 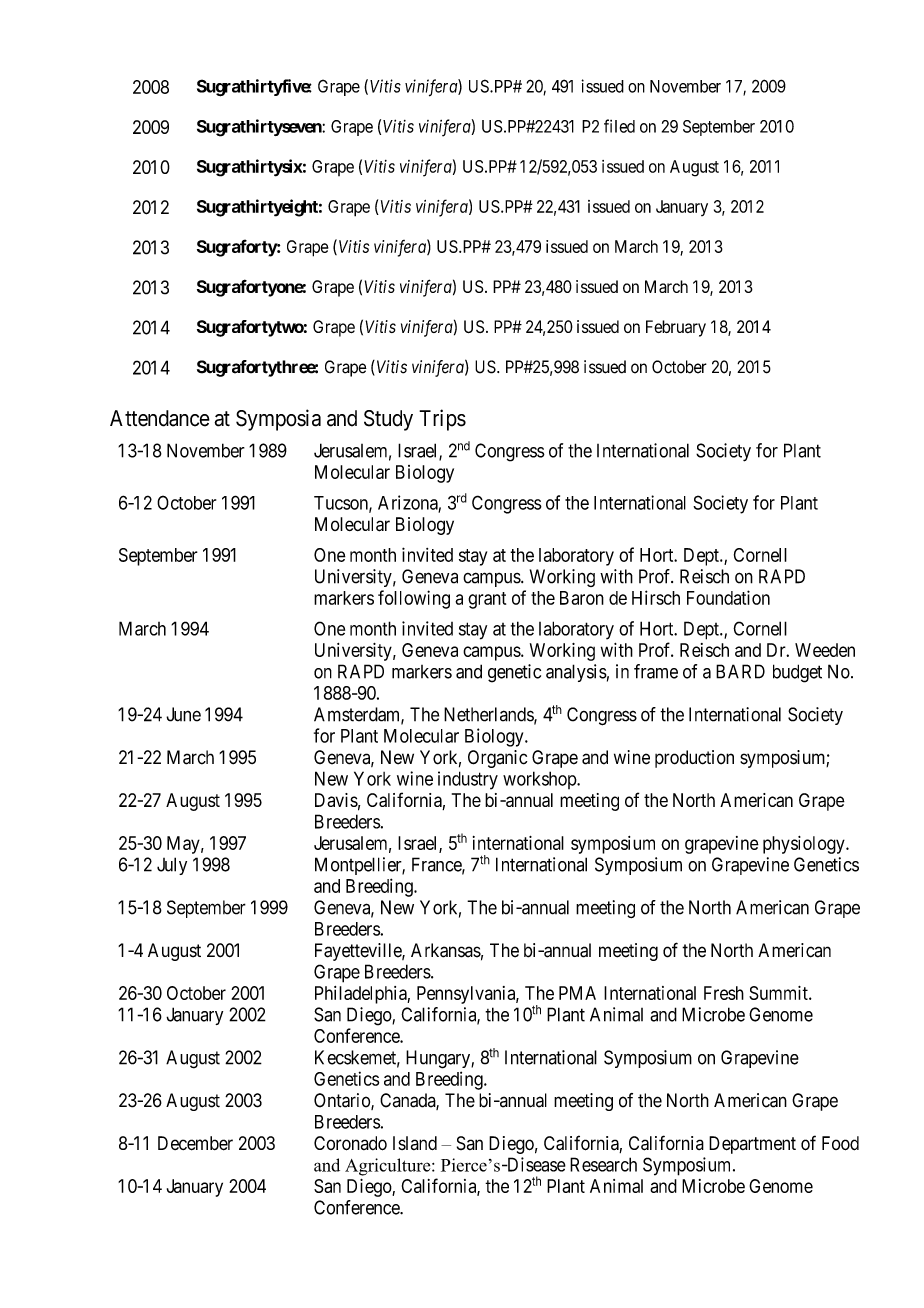 What do you see at coordinates (619, 126) in the image?
I see `filed` at bounding box center [619, 126].
